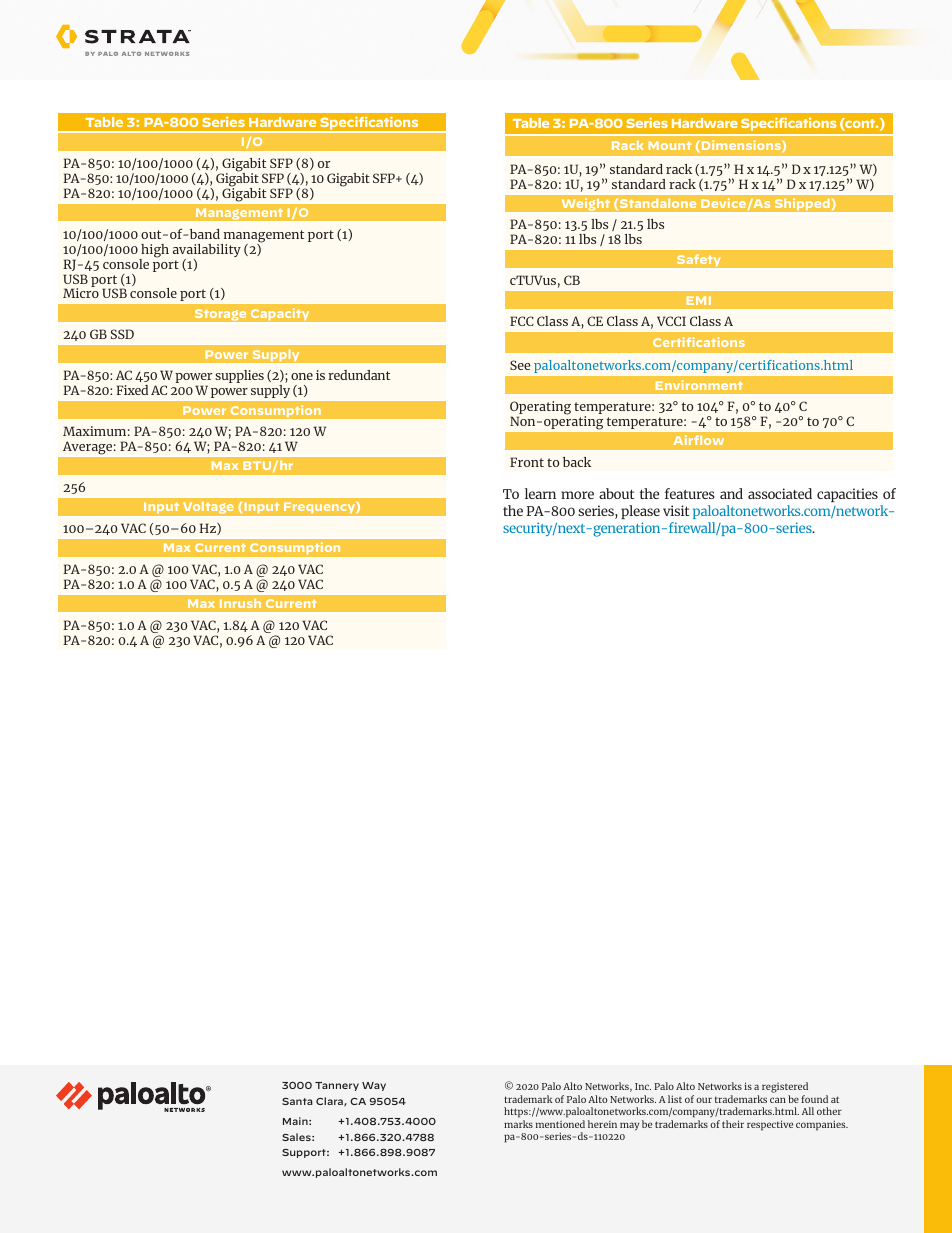  I want to click on Fixed, so click(132, 390).
